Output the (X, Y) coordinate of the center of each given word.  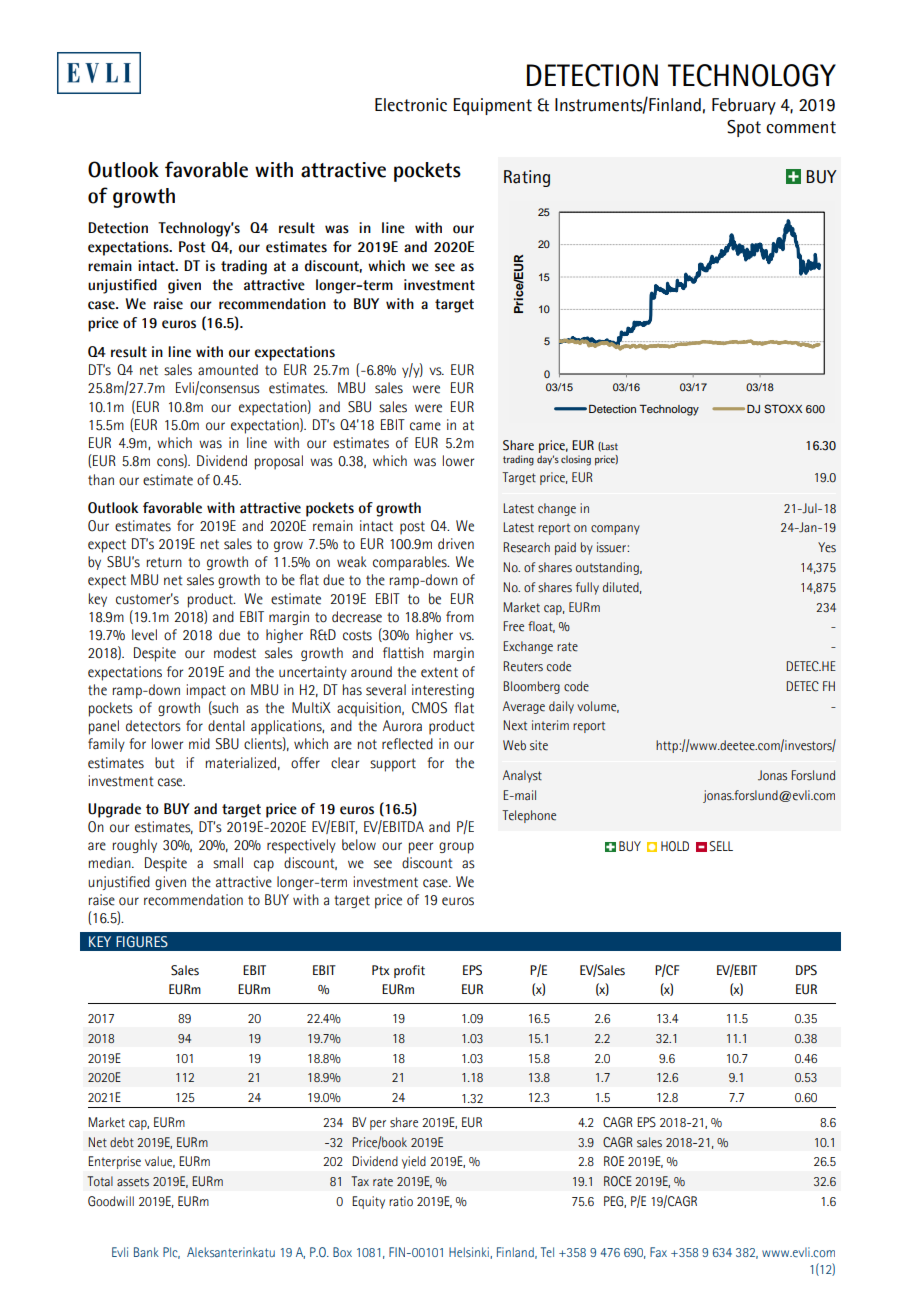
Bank (146, 1252)
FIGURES (142, 942)
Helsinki (470, 1253)
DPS (806, 970)
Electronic (411, 105)
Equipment (492, 106)
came (425, 426)
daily (561, 707)
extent (439, 672)
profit (409, 971)
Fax (658, 1252)
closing (576, 460)
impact (206, 691)
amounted (228, 370)
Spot (744, 128)
